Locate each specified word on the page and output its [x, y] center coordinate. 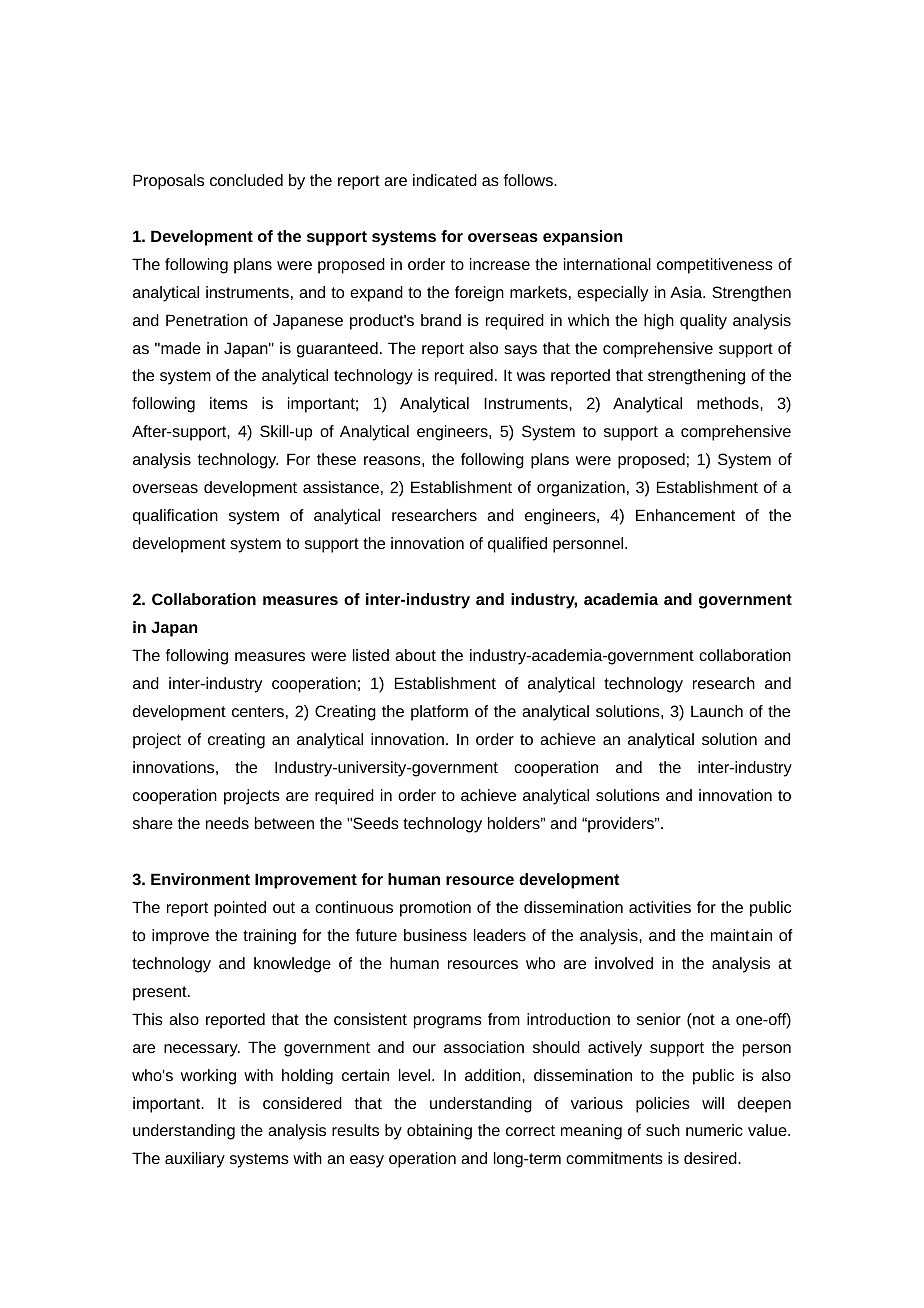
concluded [246, 180]
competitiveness [715, 266]
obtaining [439, 1132]
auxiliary [195, 1160]
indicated [445, 180]
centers [258, 711]
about [415, 655]
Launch [717, 711]
